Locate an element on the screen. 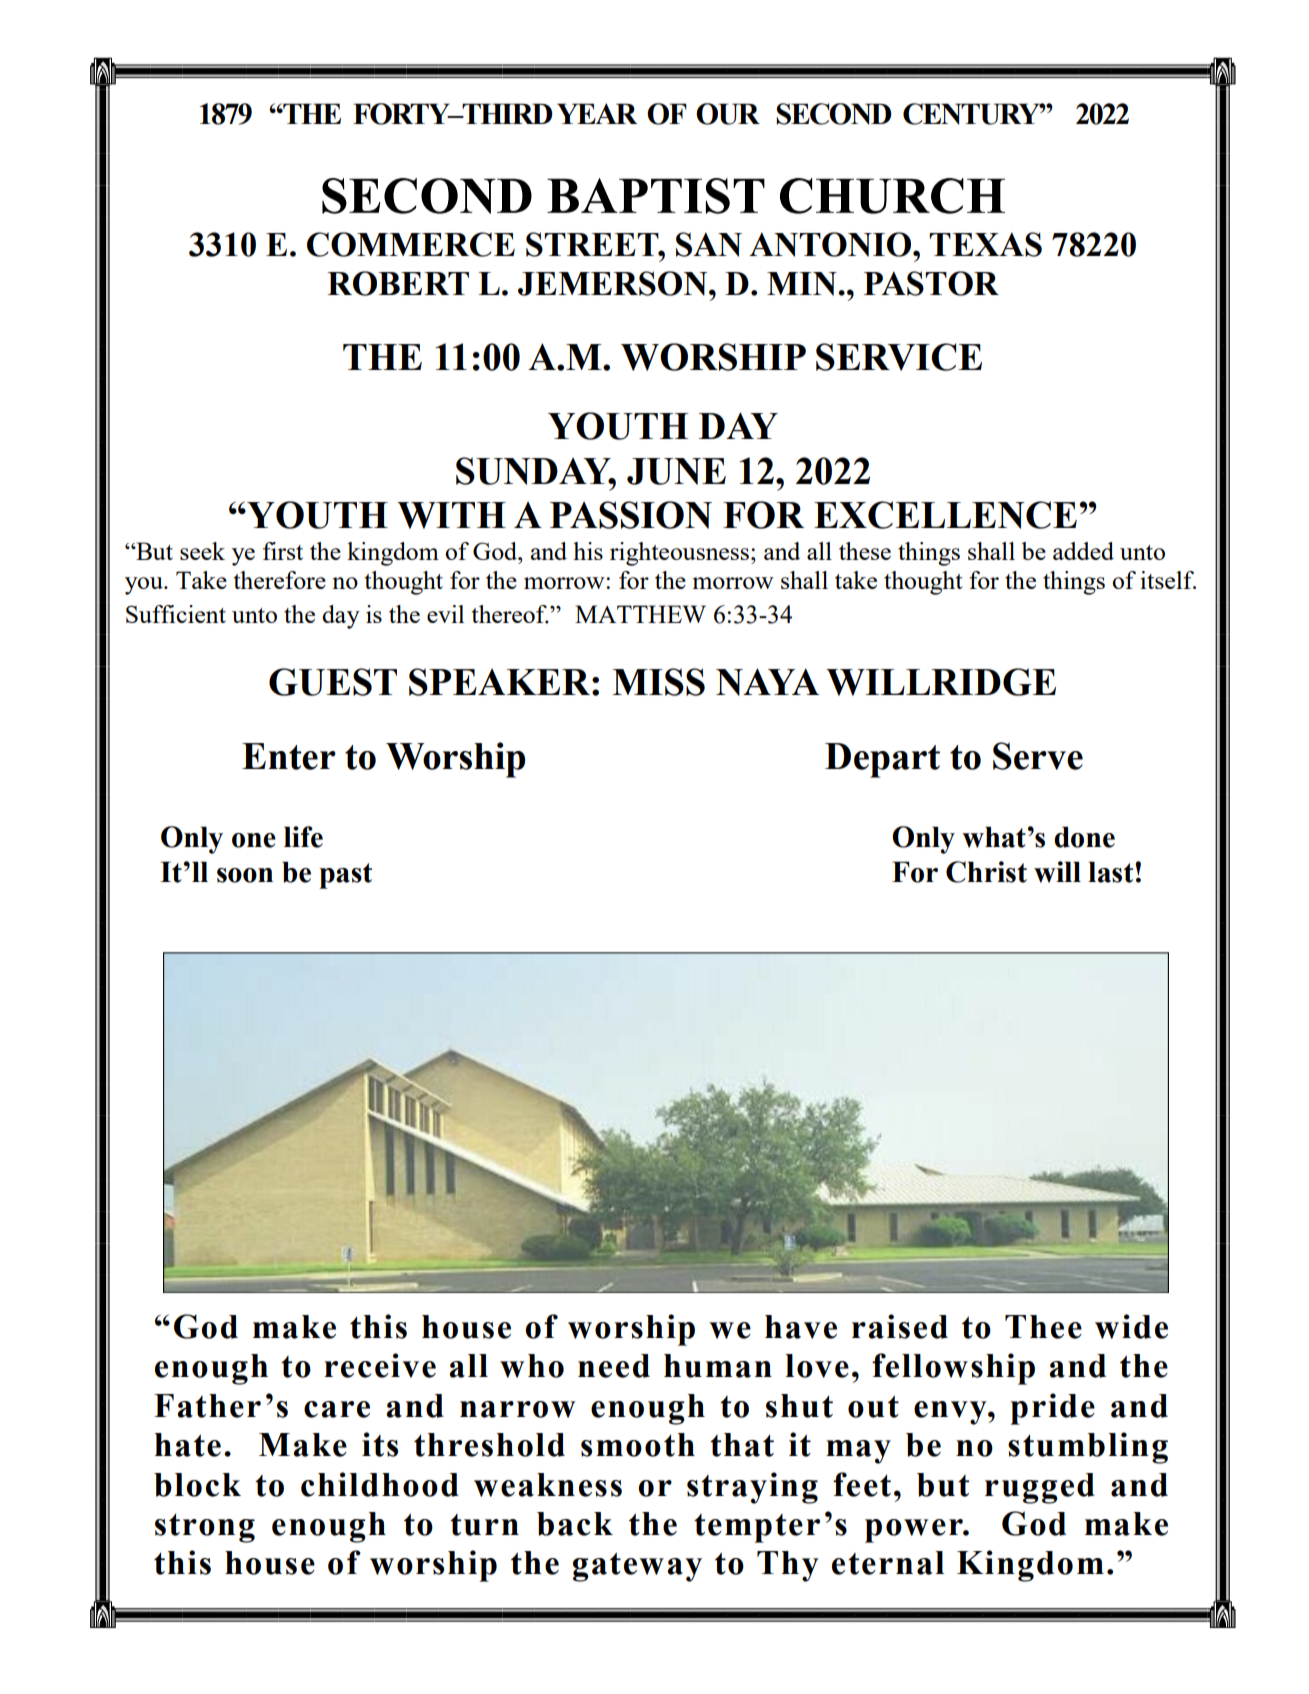  gateway is located at coordinates (637, 1567).
